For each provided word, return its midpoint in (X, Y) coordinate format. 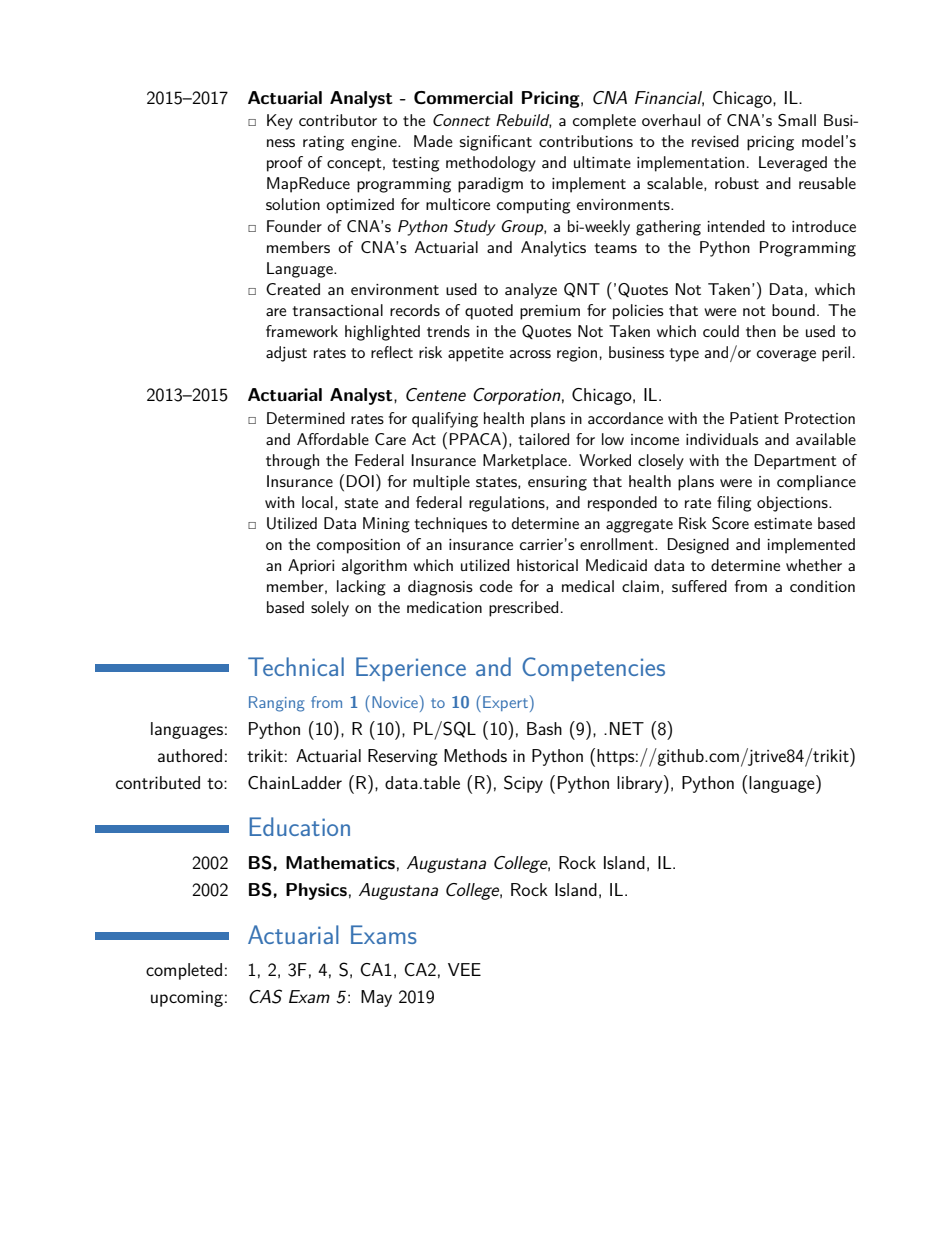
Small (797, 120)
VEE (464, 969)
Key (280, 122)
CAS (265, 996)
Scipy (523, 784)
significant (496, 143)
